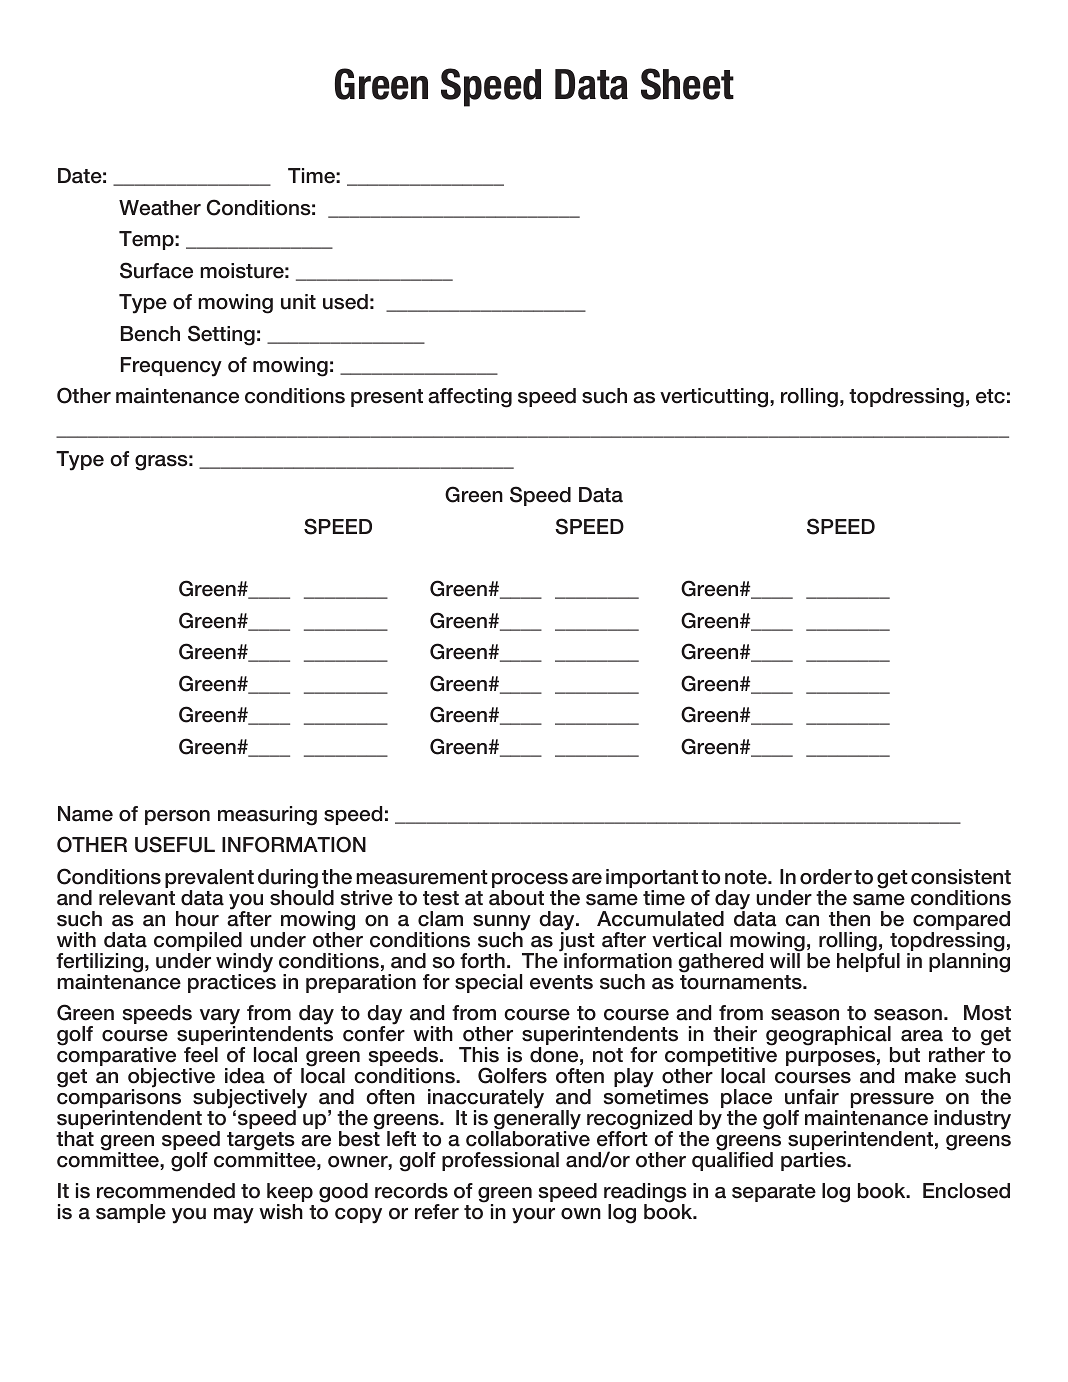 This image has height=1382, width=1068. What do you see at coordinates (530, 882) in the image?
I see `process` at bounding box center [530, 882].
